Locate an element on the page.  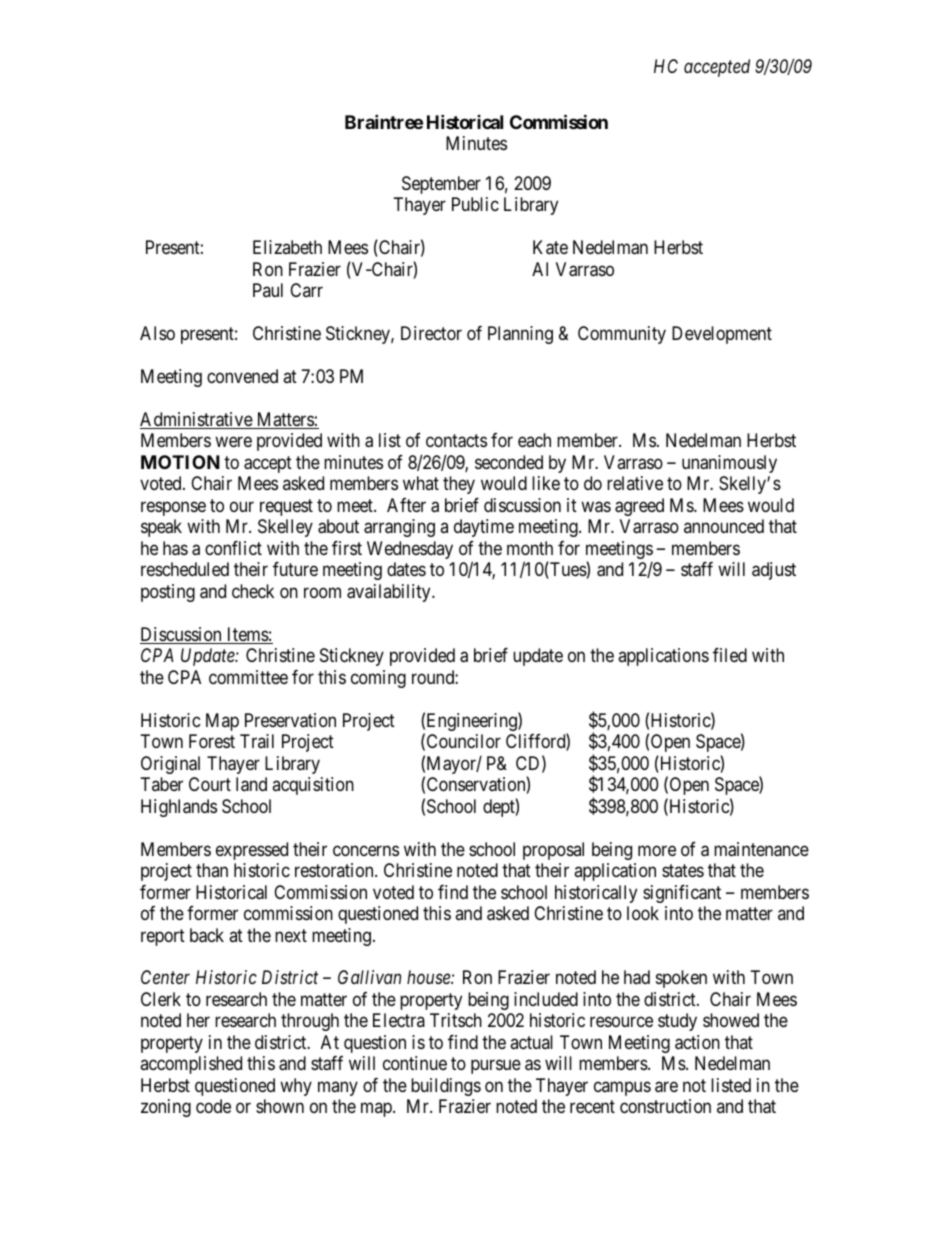
Elizabeth is located at coordinates (287, 247).
